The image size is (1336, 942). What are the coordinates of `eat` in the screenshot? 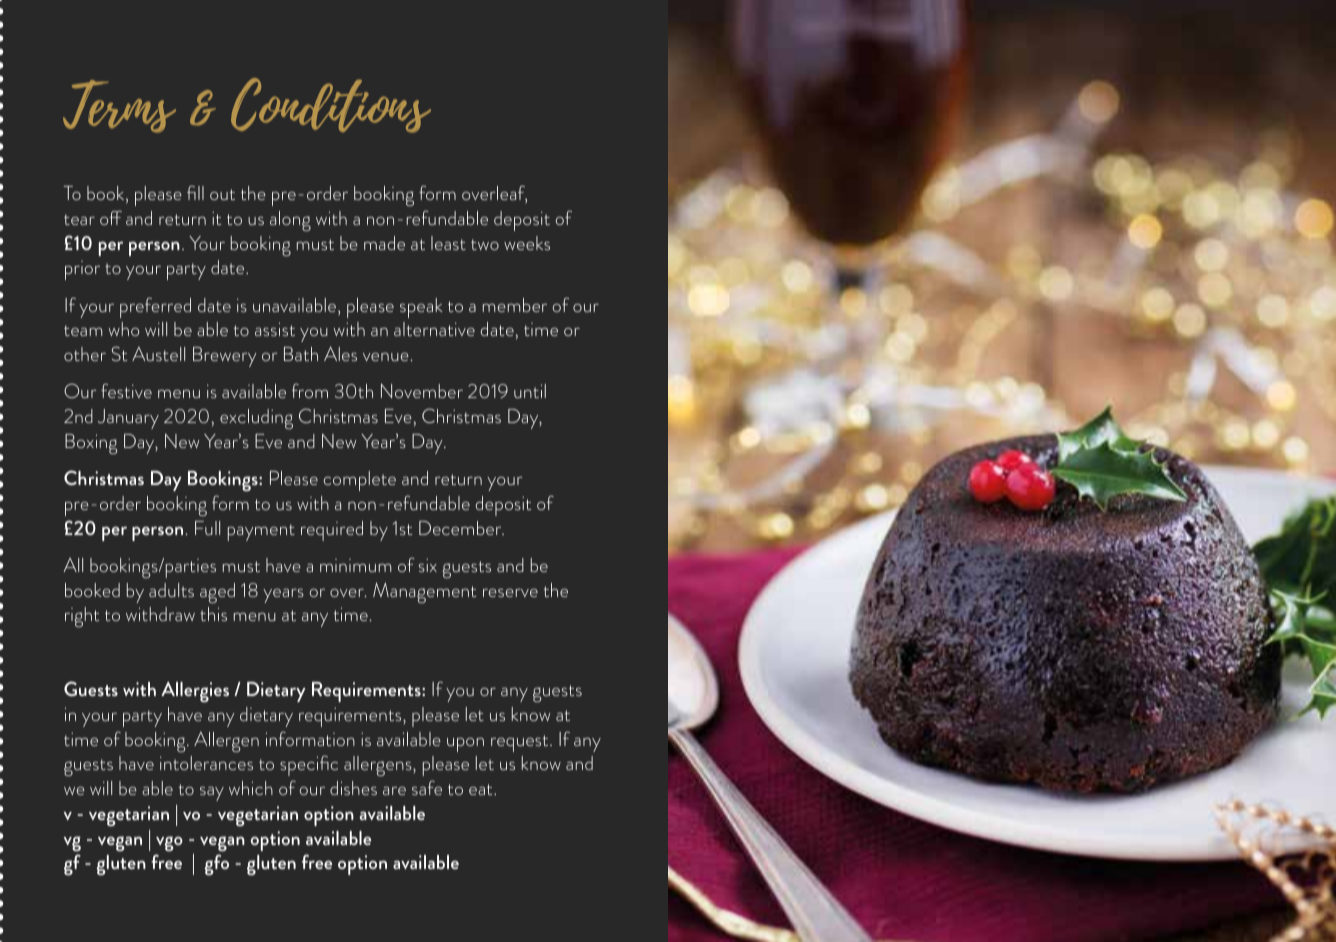 It's located at (482, 789).
